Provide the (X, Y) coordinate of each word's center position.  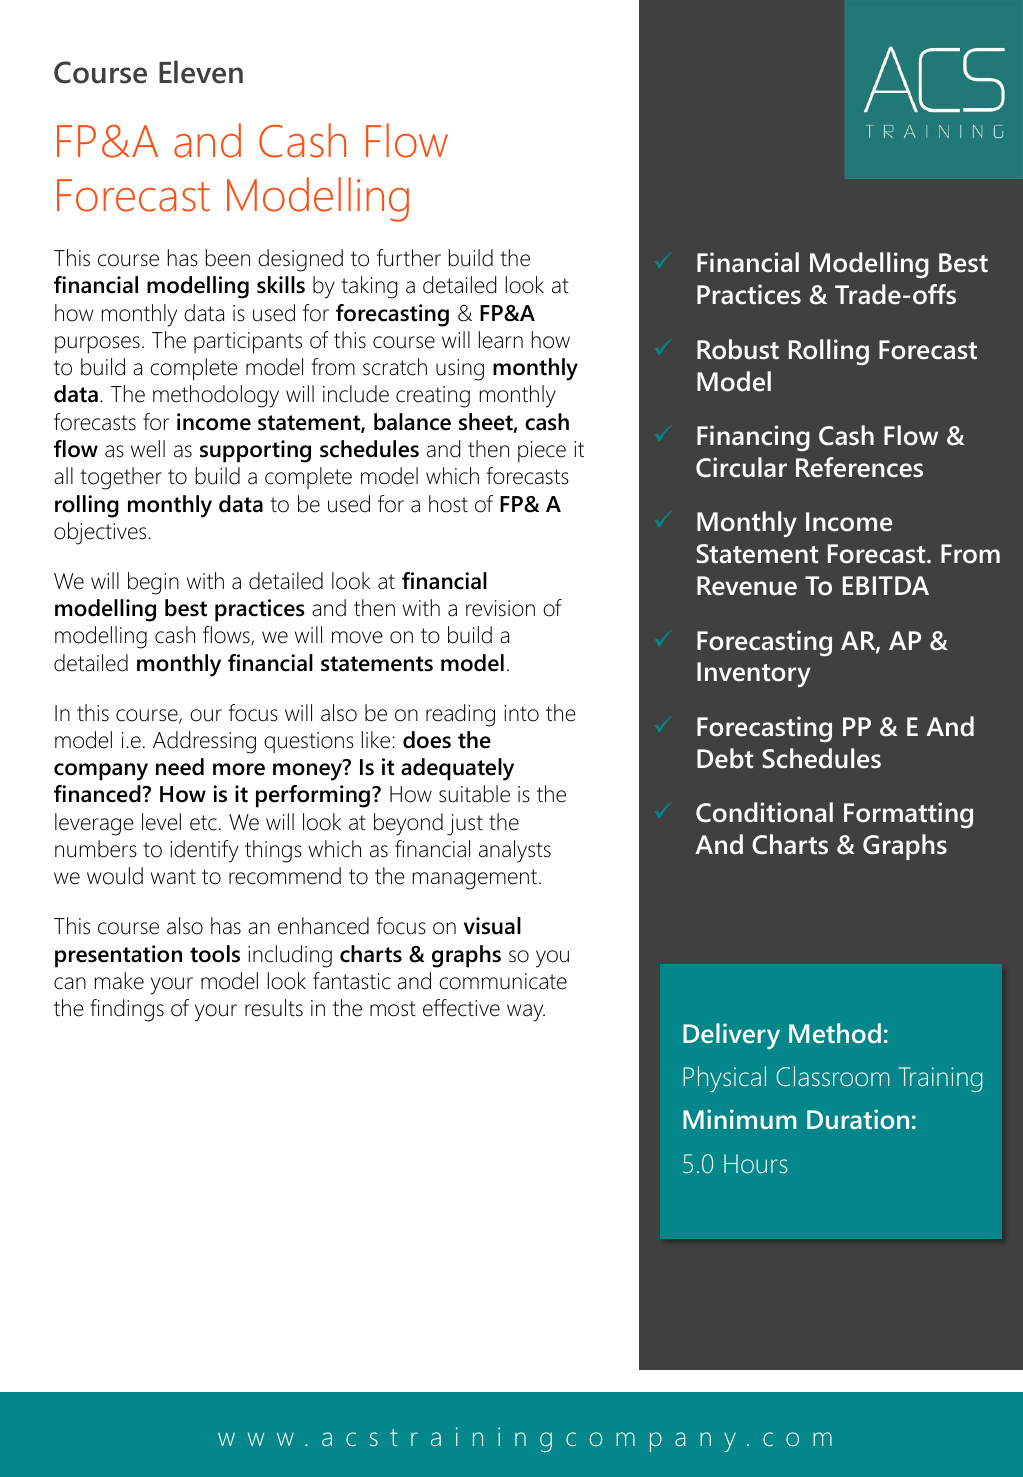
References (859, 467)
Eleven (201, 72)
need (180, 767)
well (148, 449)
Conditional (764, 812)
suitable (474, 794)
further (409, 258)
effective (461, 1008)
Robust (738, 349)
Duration (858, 1119)
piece (542, 451)
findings (127, 1010)
